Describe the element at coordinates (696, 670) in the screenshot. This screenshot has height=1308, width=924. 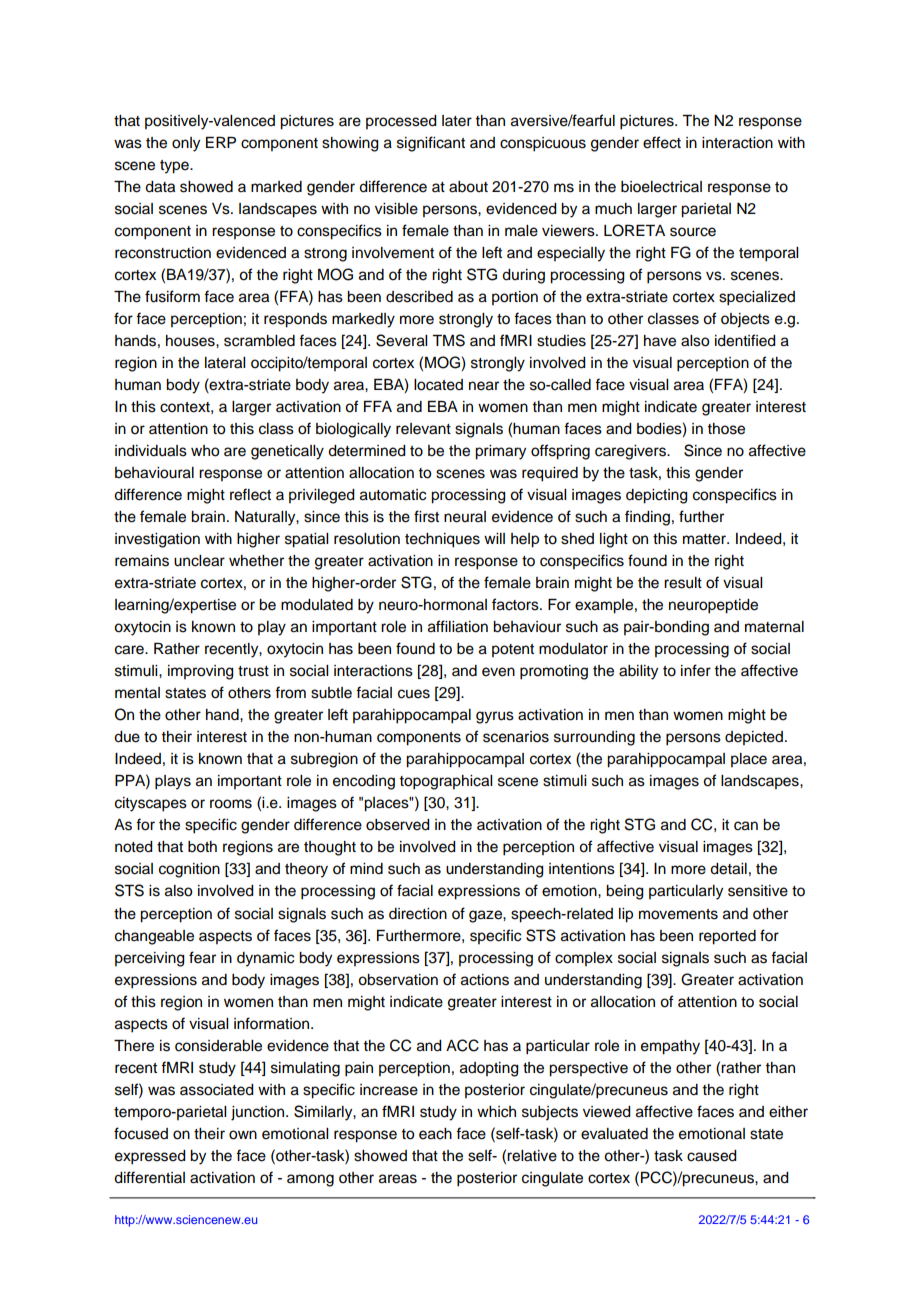
I see `infer` at that location.
